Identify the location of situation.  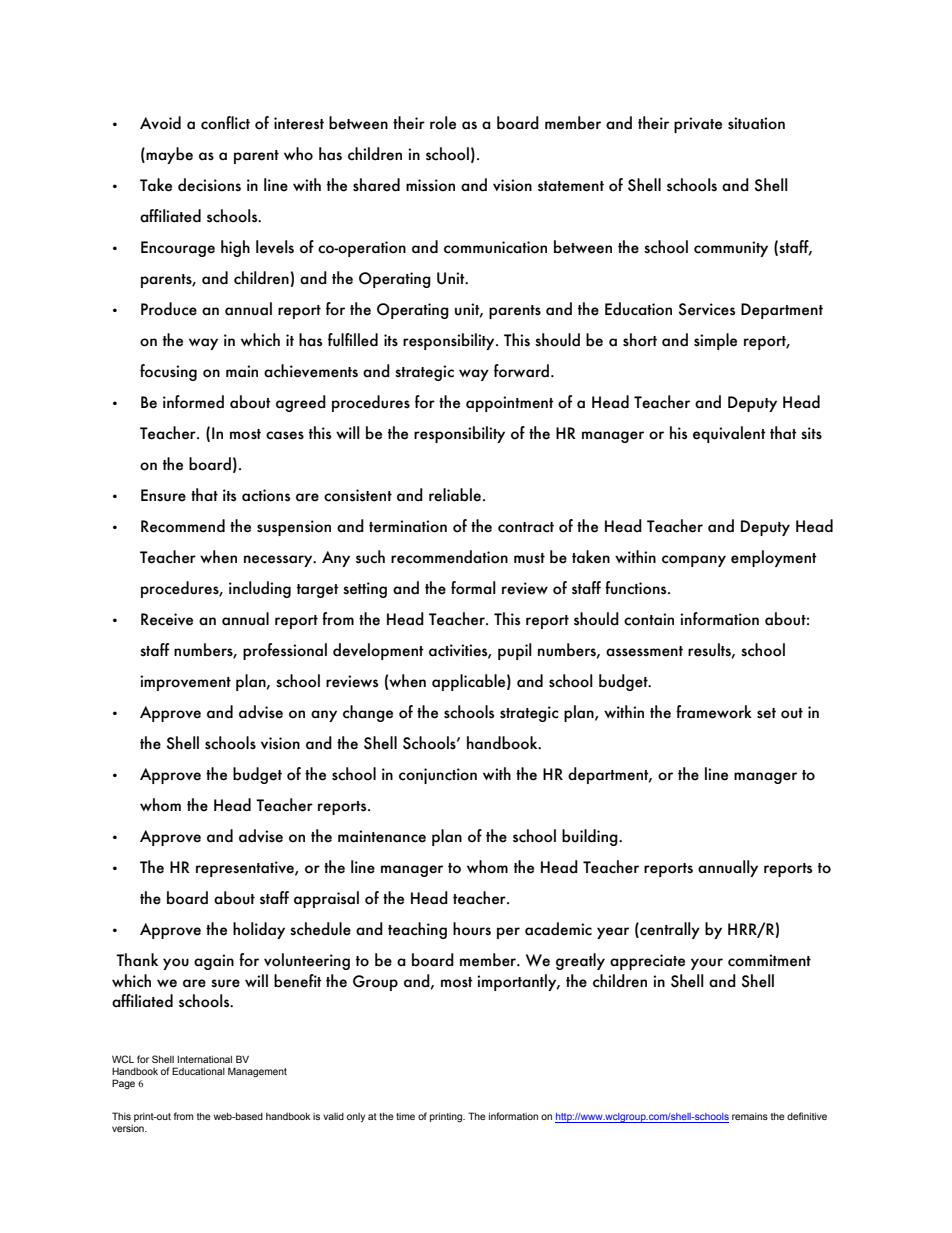
(756, 123).
